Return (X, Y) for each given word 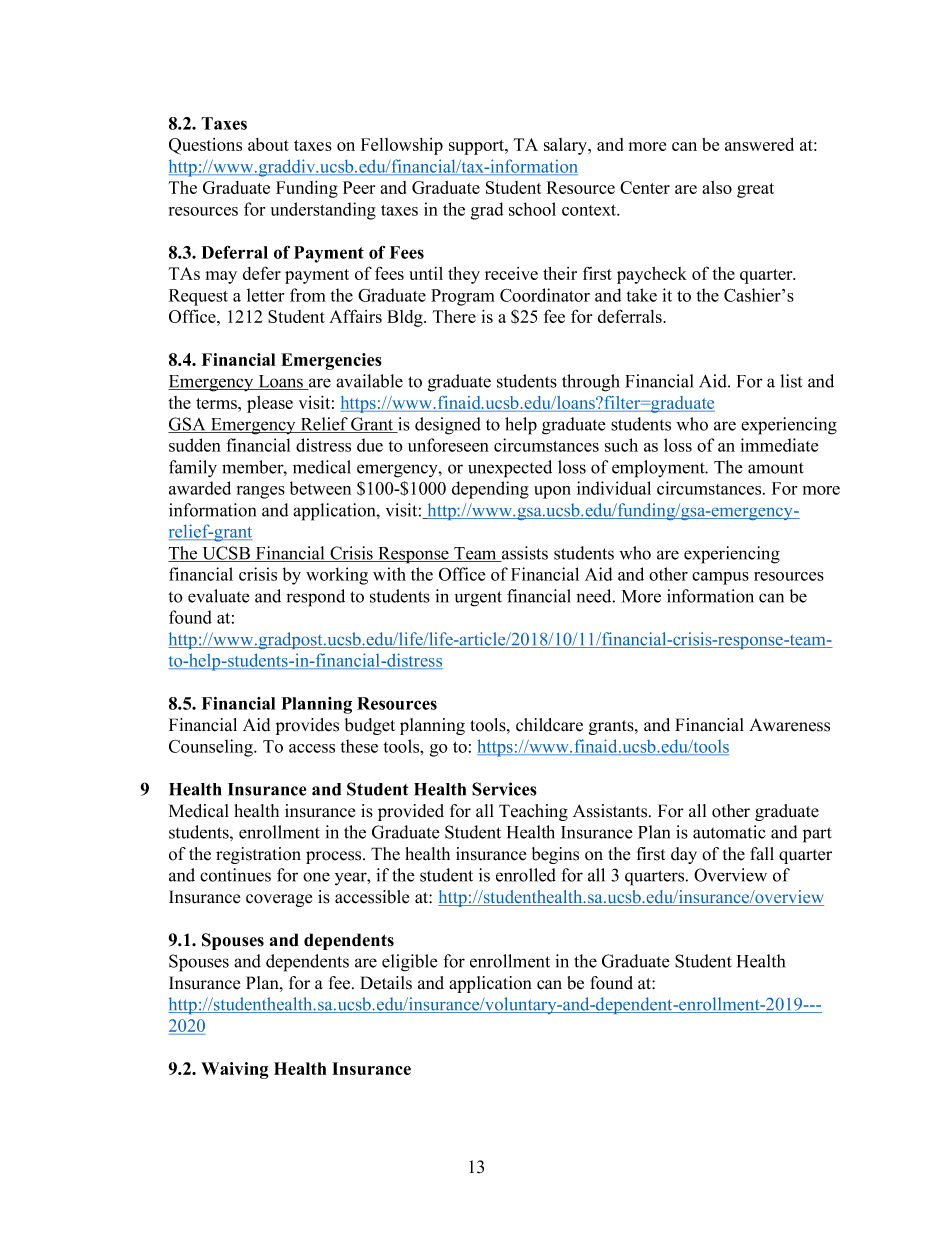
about (268, 144)
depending (490, 490)
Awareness (789, 725)
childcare (549, 725)
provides (307, 726)
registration (258, 855)
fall (762, 853)
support (477, 147)
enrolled (526, 875)
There (454, 316)
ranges (261, 492)
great (755, 190)
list (791, 381)
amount (776, 468)
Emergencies (331, 361)
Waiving (234, 1070)
